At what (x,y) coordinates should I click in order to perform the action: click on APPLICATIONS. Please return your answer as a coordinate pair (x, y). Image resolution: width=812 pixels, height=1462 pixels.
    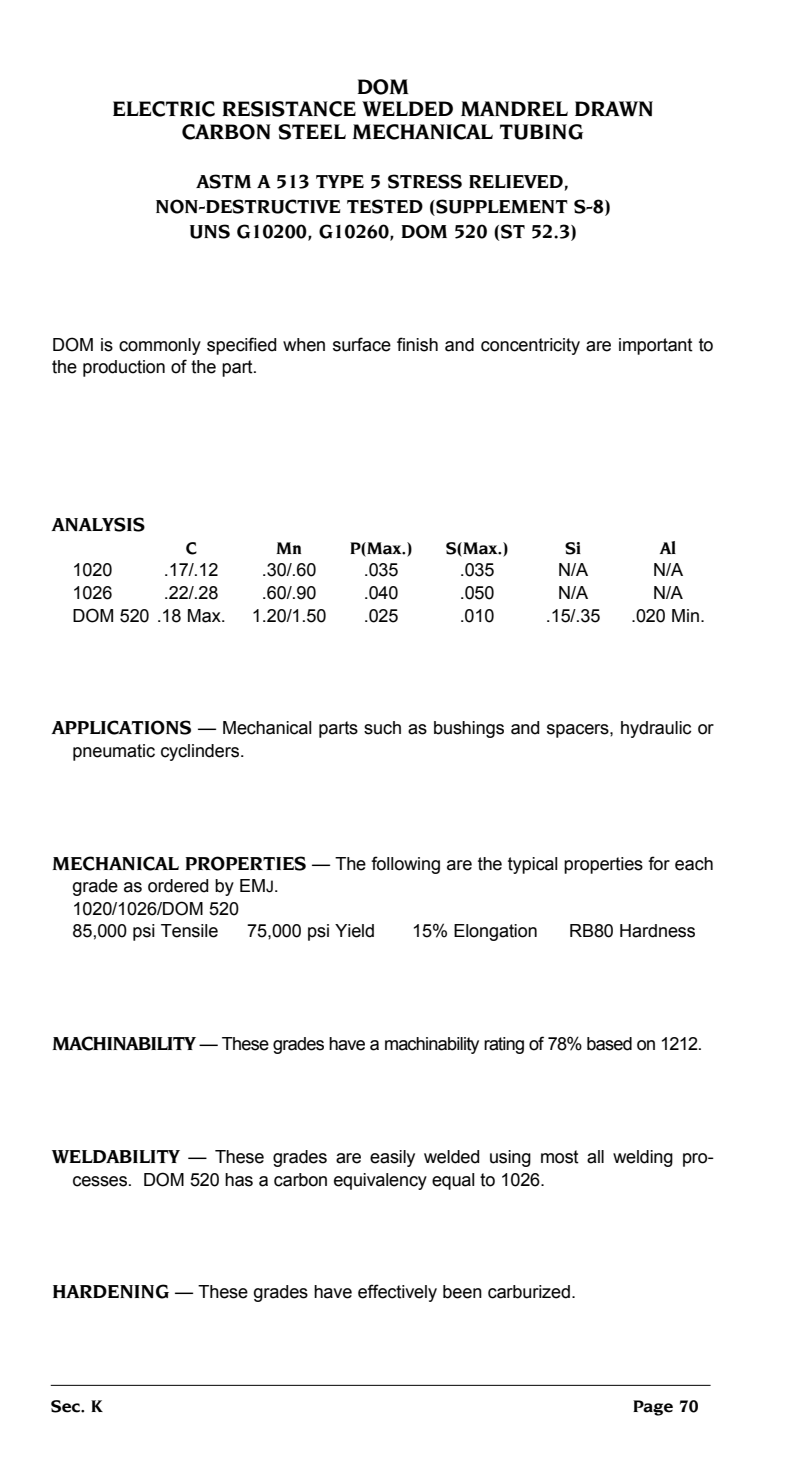
    Looking at the image, I should click on (121, 727).
